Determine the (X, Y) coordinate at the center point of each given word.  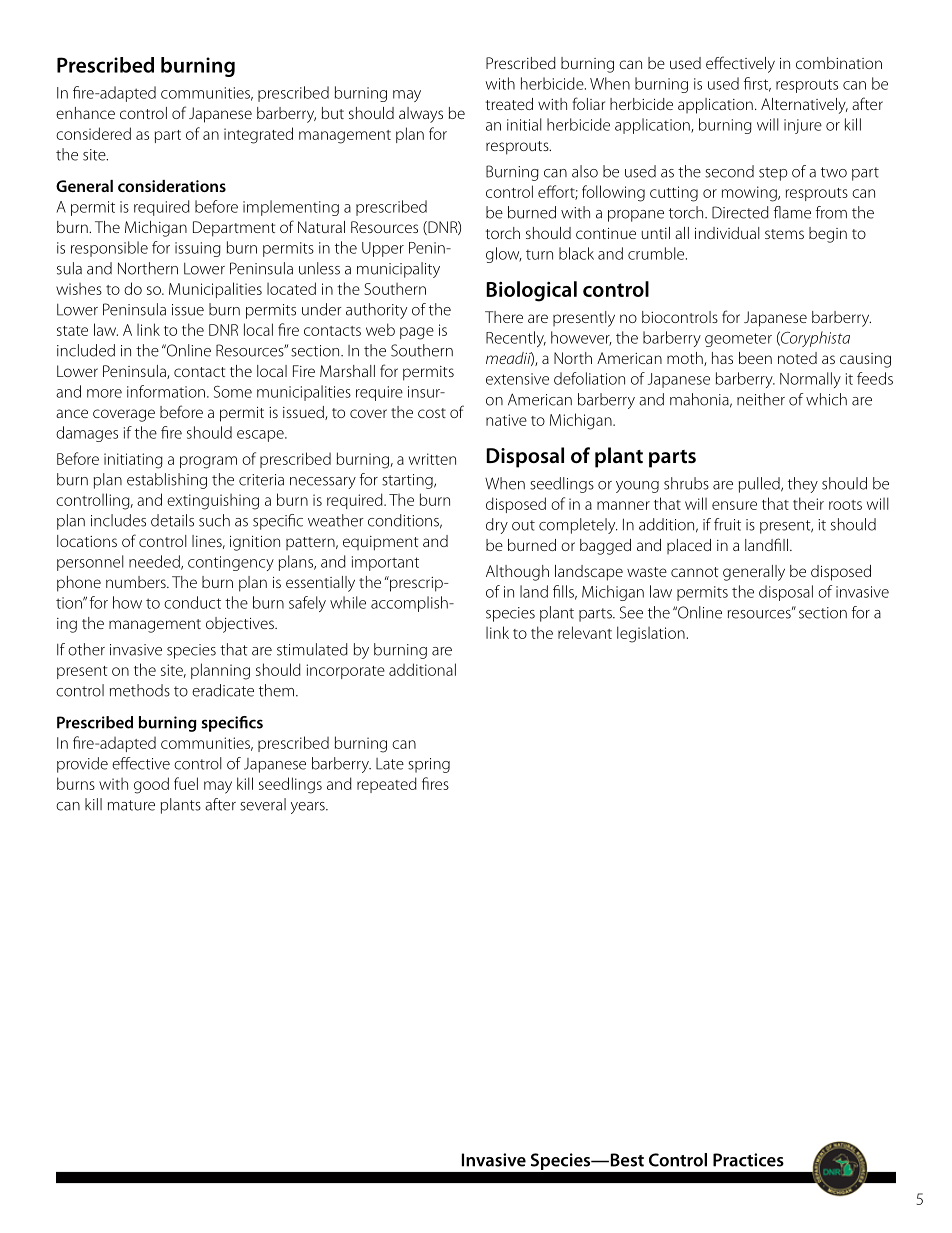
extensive (517, 379)
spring (429, 765)
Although (517, 573)
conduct (192, 602)
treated (509, 104)
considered (93, 133)
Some (233, 391)
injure (803, 126)
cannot (694, 572)
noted (797, 358)
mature (131, 805)
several (263, 804)
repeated (387, 785)
